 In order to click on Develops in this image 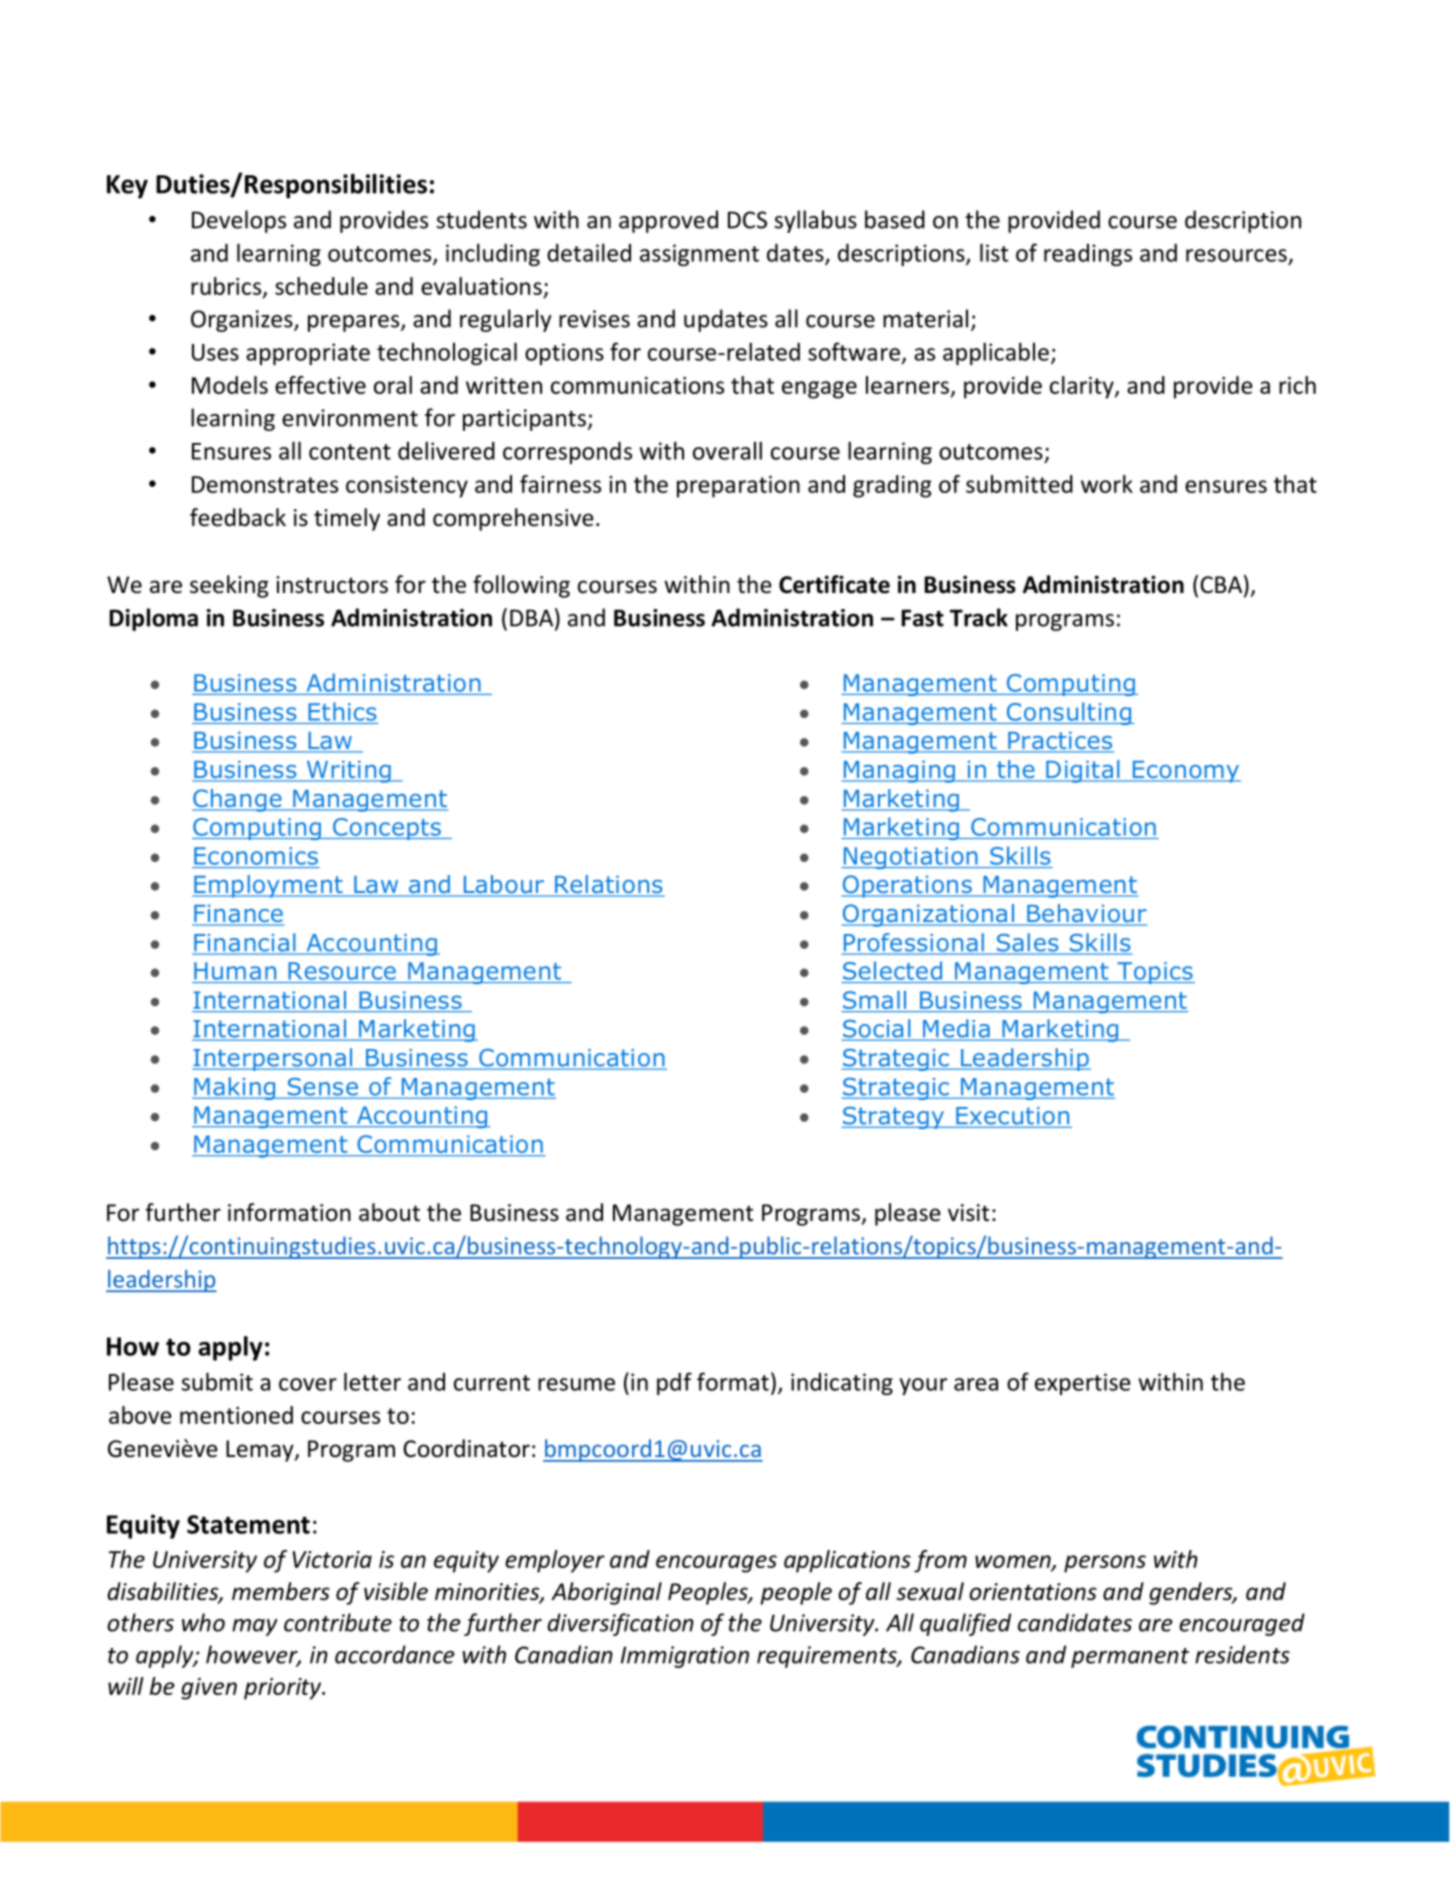, I will do `click(239, 221)`.
